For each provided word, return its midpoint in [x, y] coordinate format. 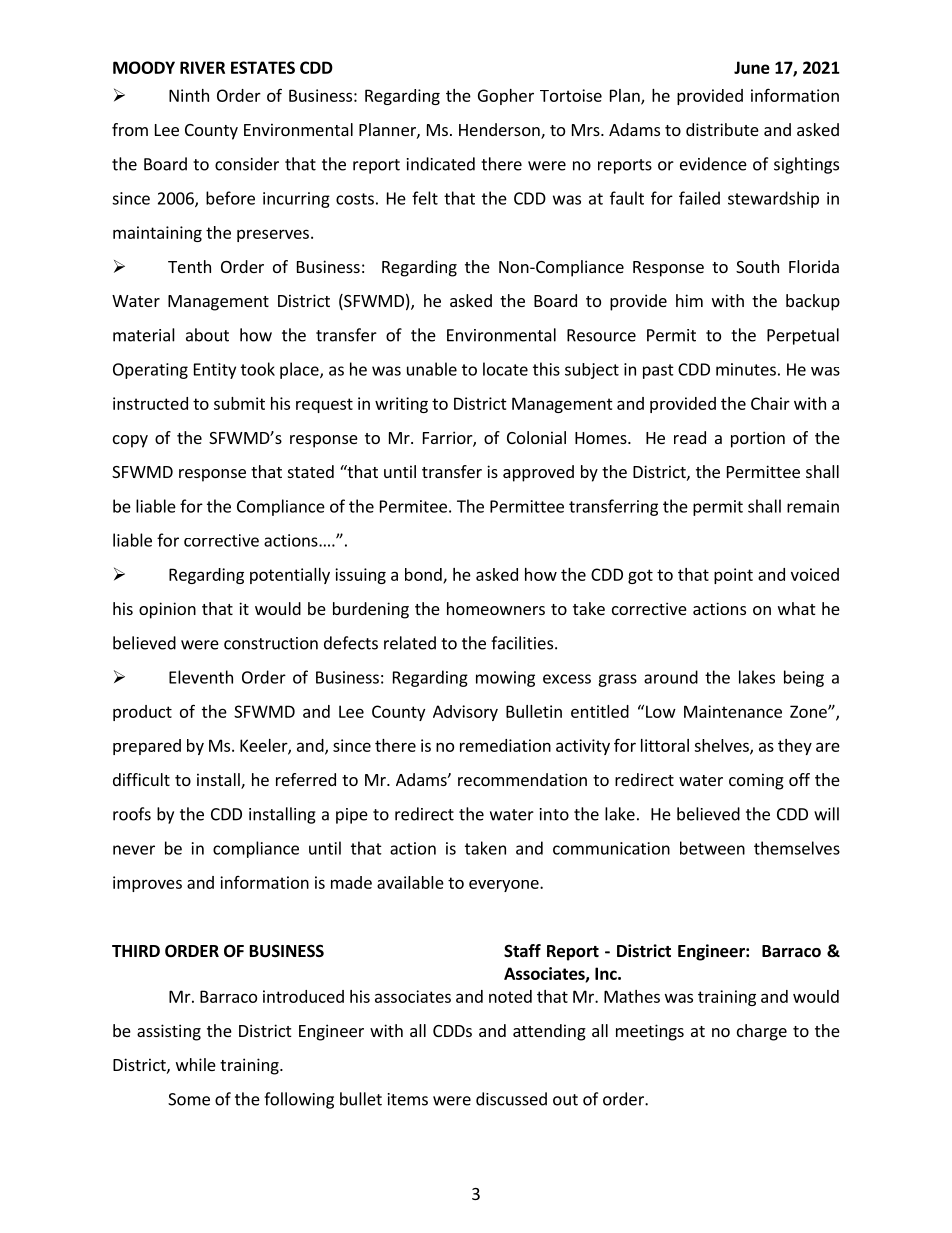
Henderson [500, 131]
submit [239, 403]
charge [762, 1032]
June [752, 67]
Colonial [536, 437]
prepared [147, 747]
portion [758, 439]
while [196, 1064]
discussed [511, 1099]
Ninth [189, 95]
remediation [505, 745]
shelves [722, 746]
